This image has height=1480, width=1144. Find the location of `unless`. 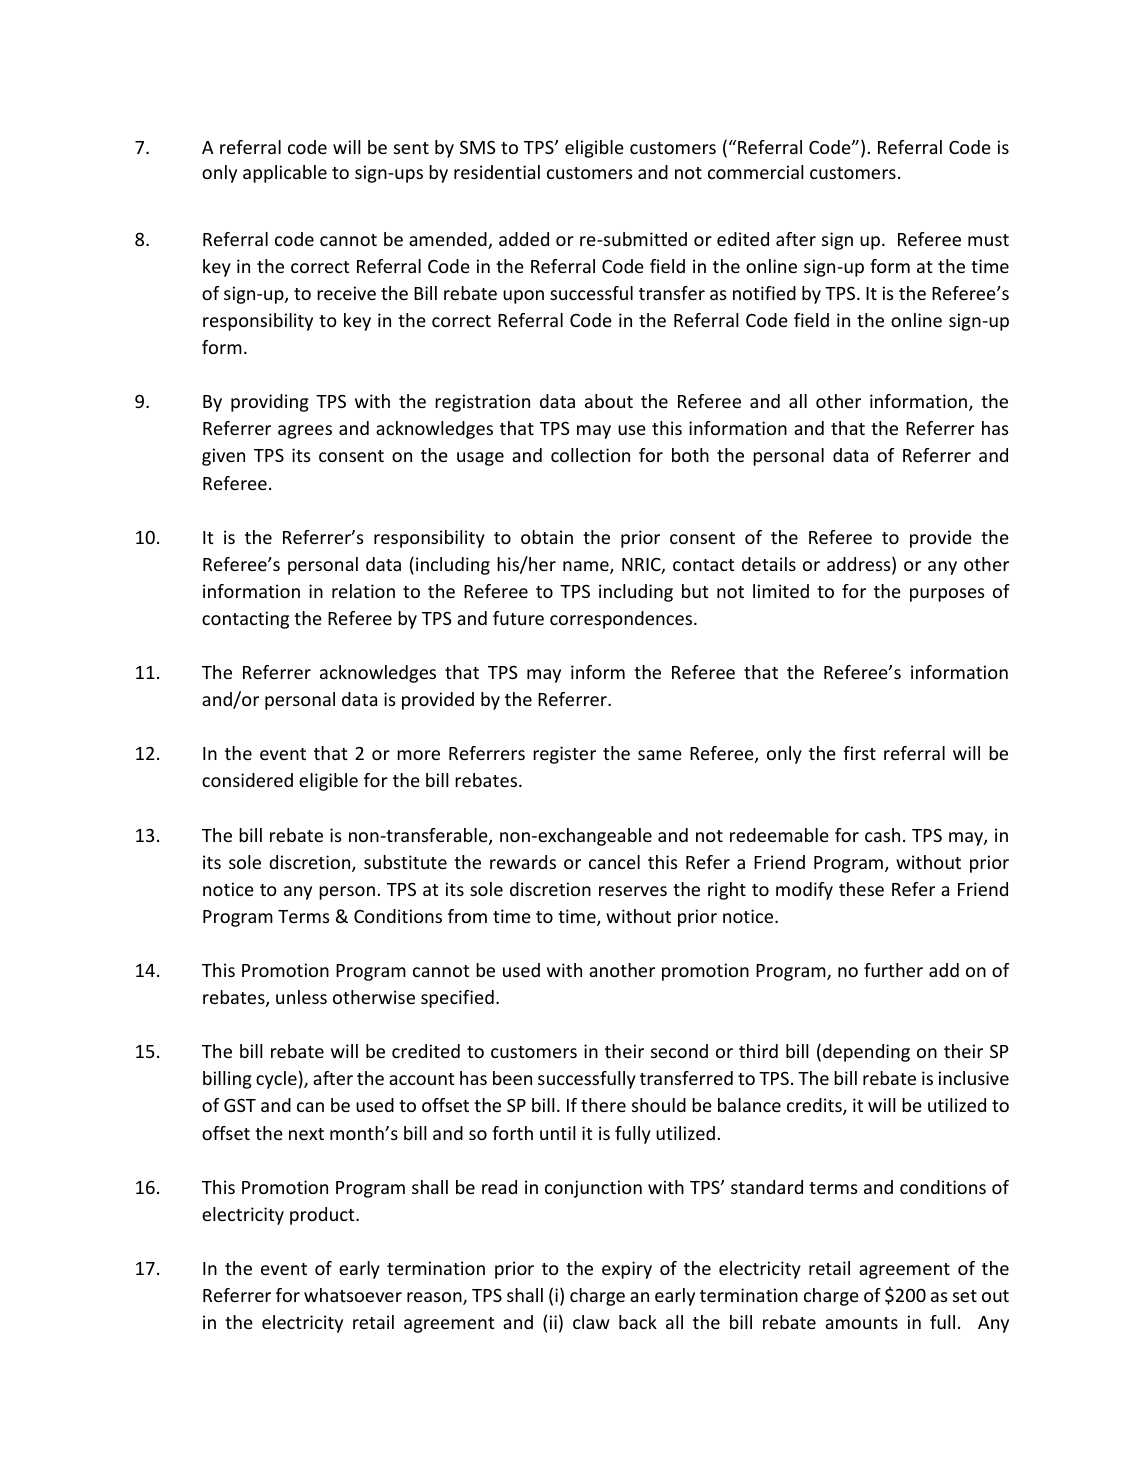

unless is located at coordinates (301, 997).
